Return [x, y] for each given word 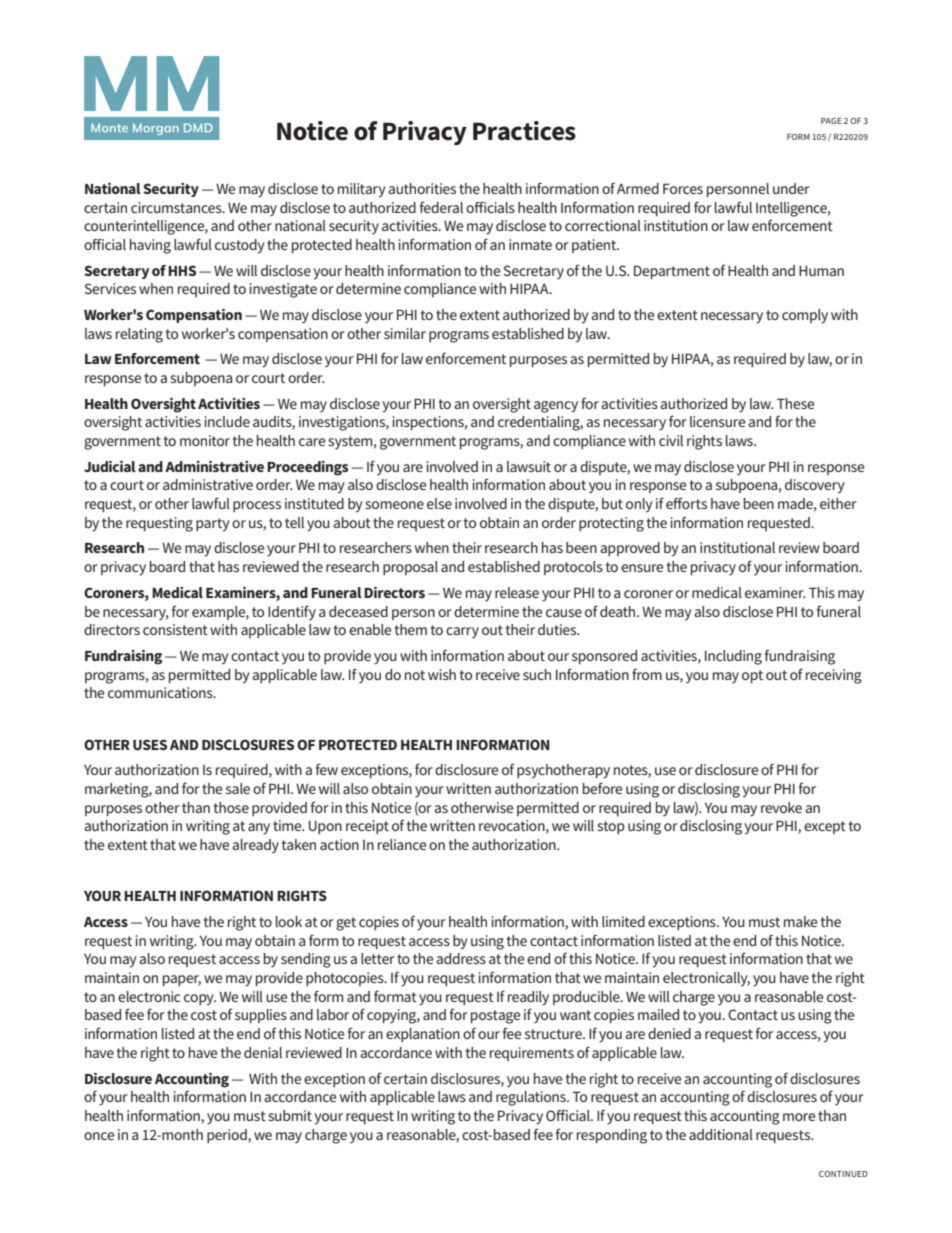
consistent [175, 629]
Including [733, 657]
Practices [524, 131]
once [99, 1136]
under [791, 188]
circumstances [177, 207]
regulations [532, 1098]
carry [462, 632]
